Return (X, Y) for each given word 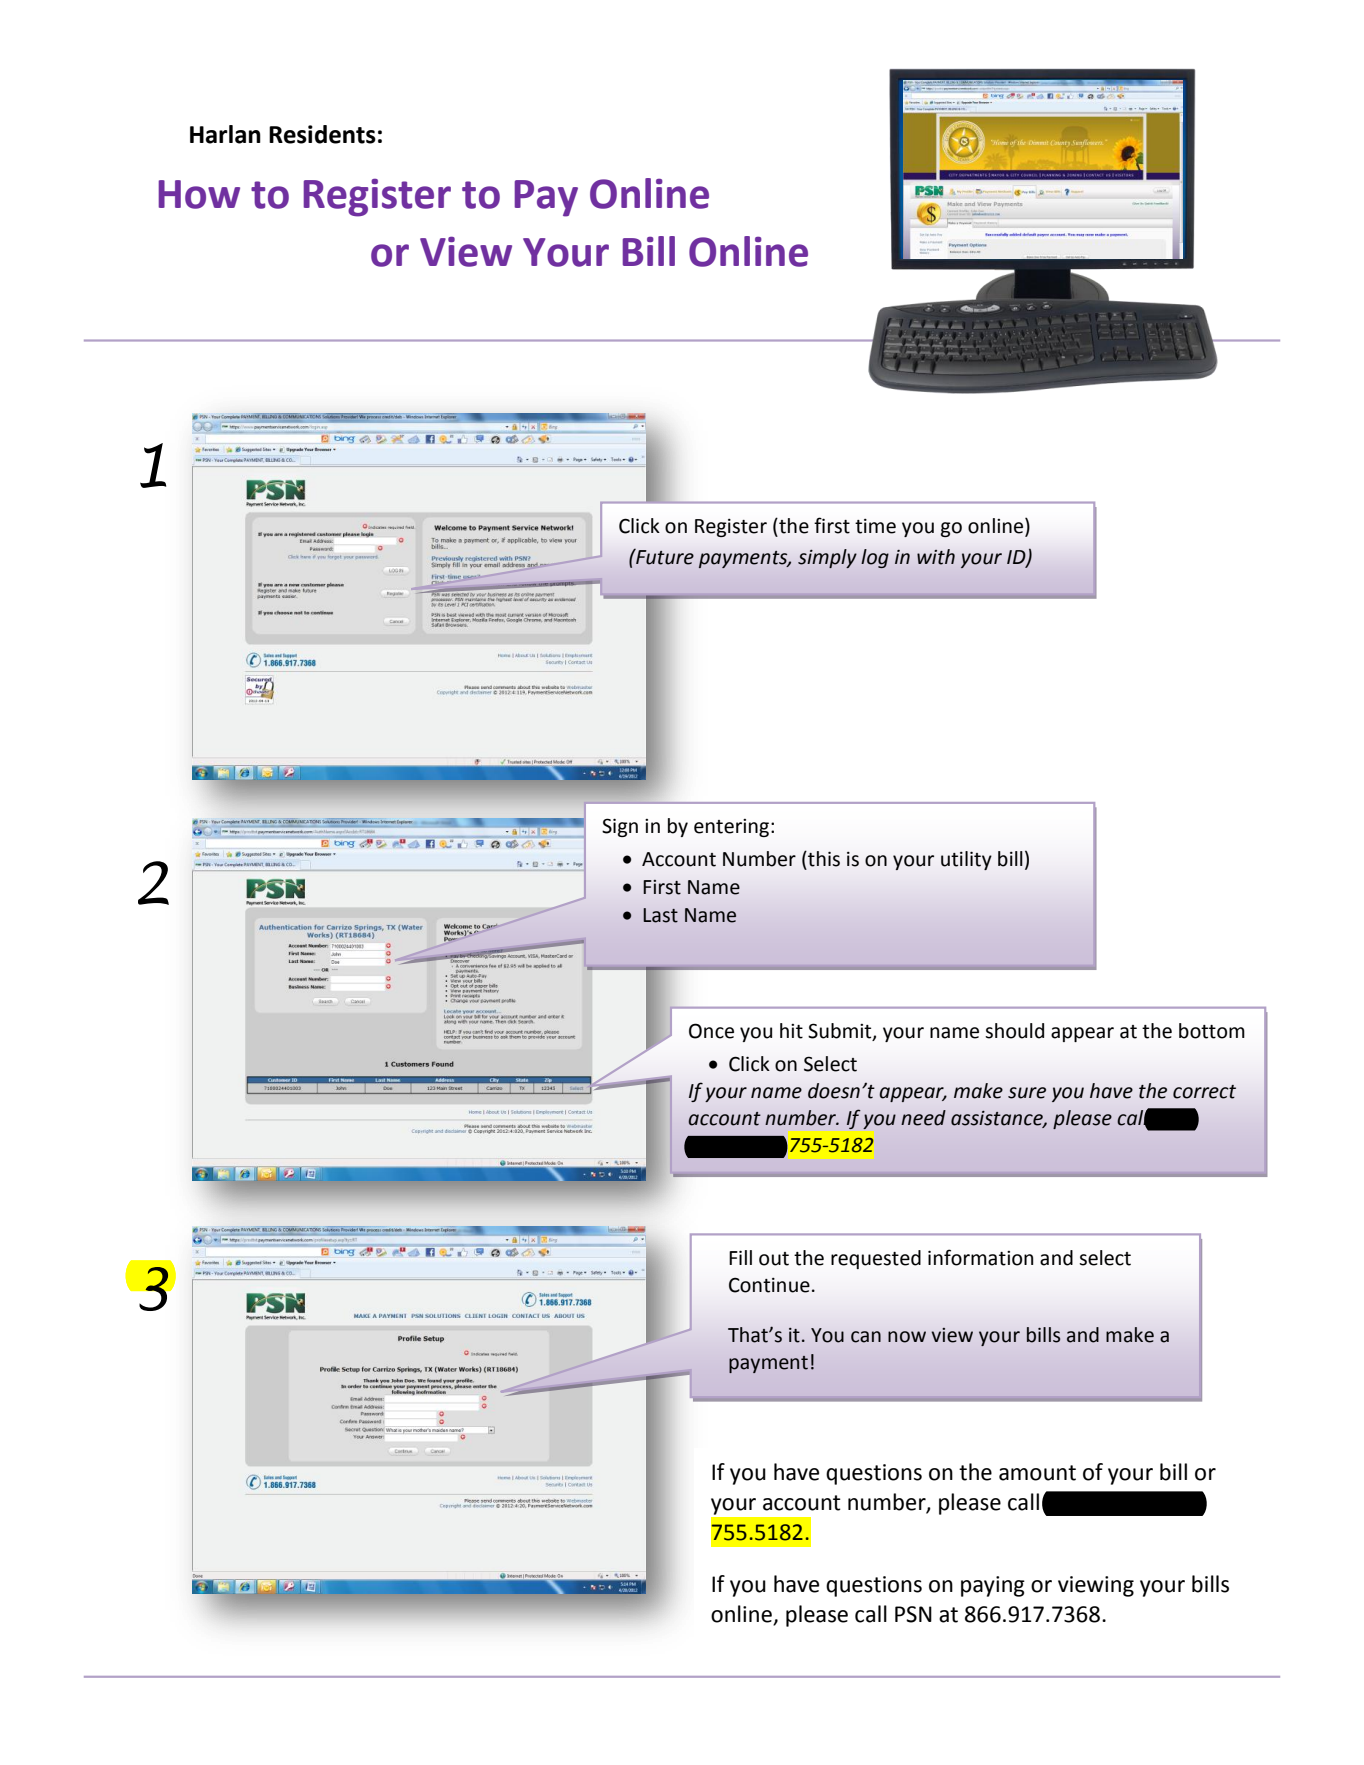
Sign (620, 827)
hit (791, 1031)
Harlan (225, 134)
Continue (769, 1285)
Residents (322, 134)
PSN (913, 1614)
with (936, 557)
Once (711, 1031)
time (875, 526)
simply (827, 558)
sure (1027, 1093)
